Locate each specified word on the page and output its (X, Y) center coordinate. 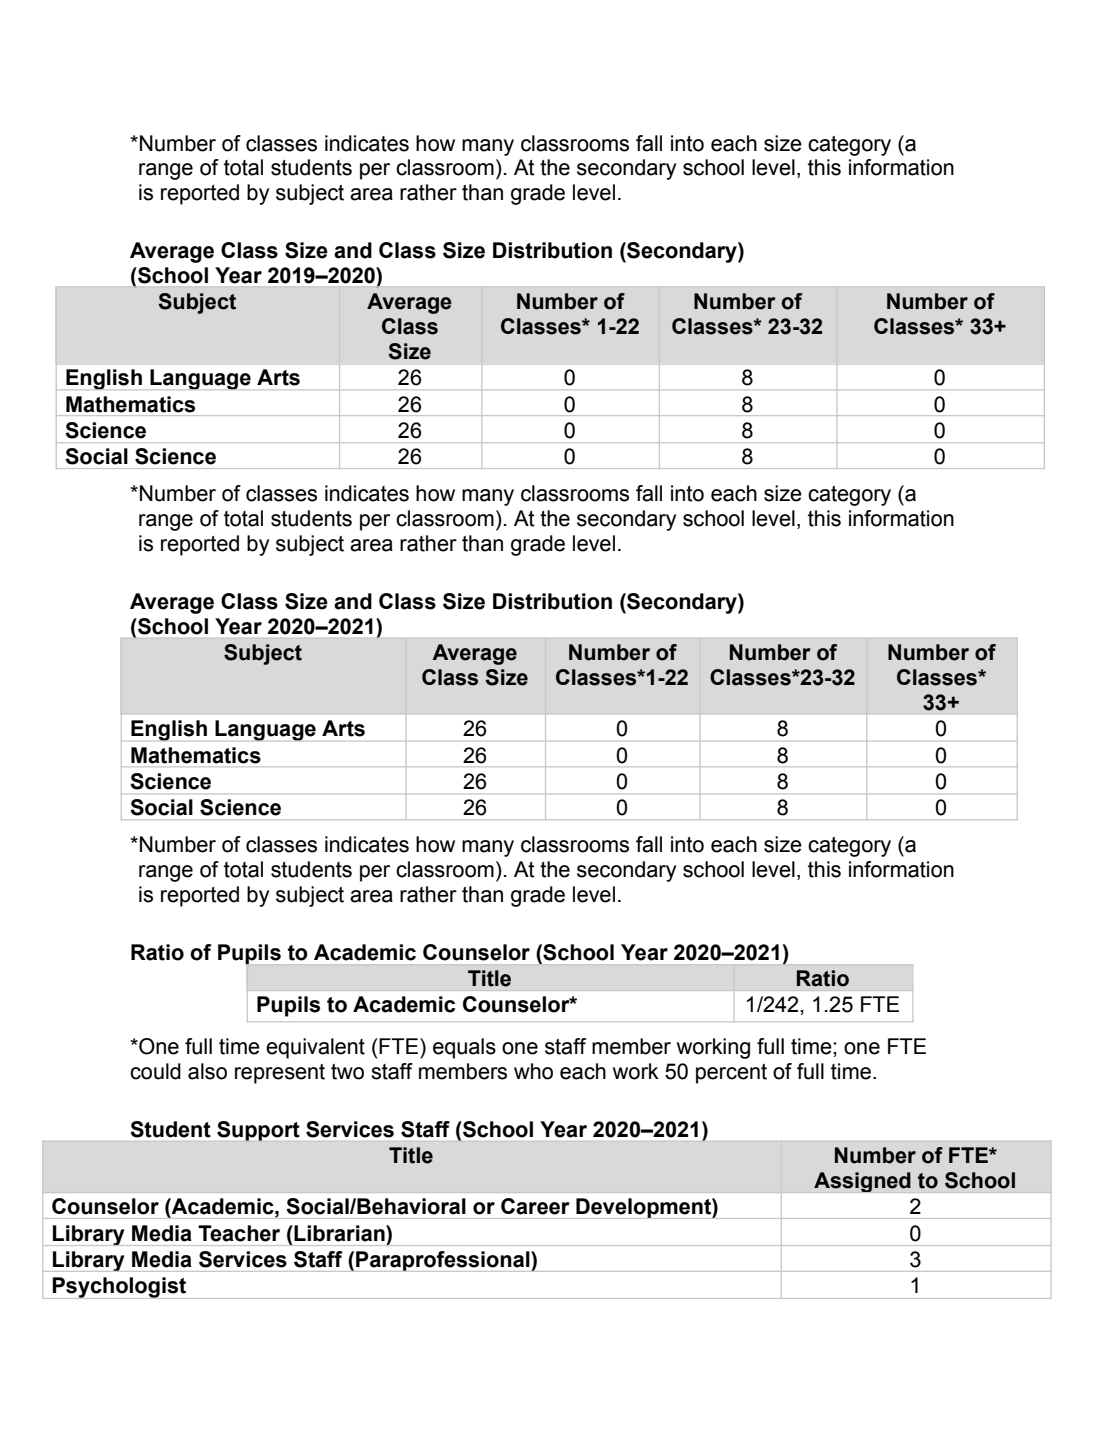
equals (464, 1048)
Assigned (862, 1182)
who (533, 1071)
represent (280, 1074)
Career (535, 1206)
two (347, 1072)
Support (258, 1131)
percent (731, 1074)
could (155, 1071)
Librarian (339, 1233)
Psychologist (120, 1288)
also (207, 1071)
